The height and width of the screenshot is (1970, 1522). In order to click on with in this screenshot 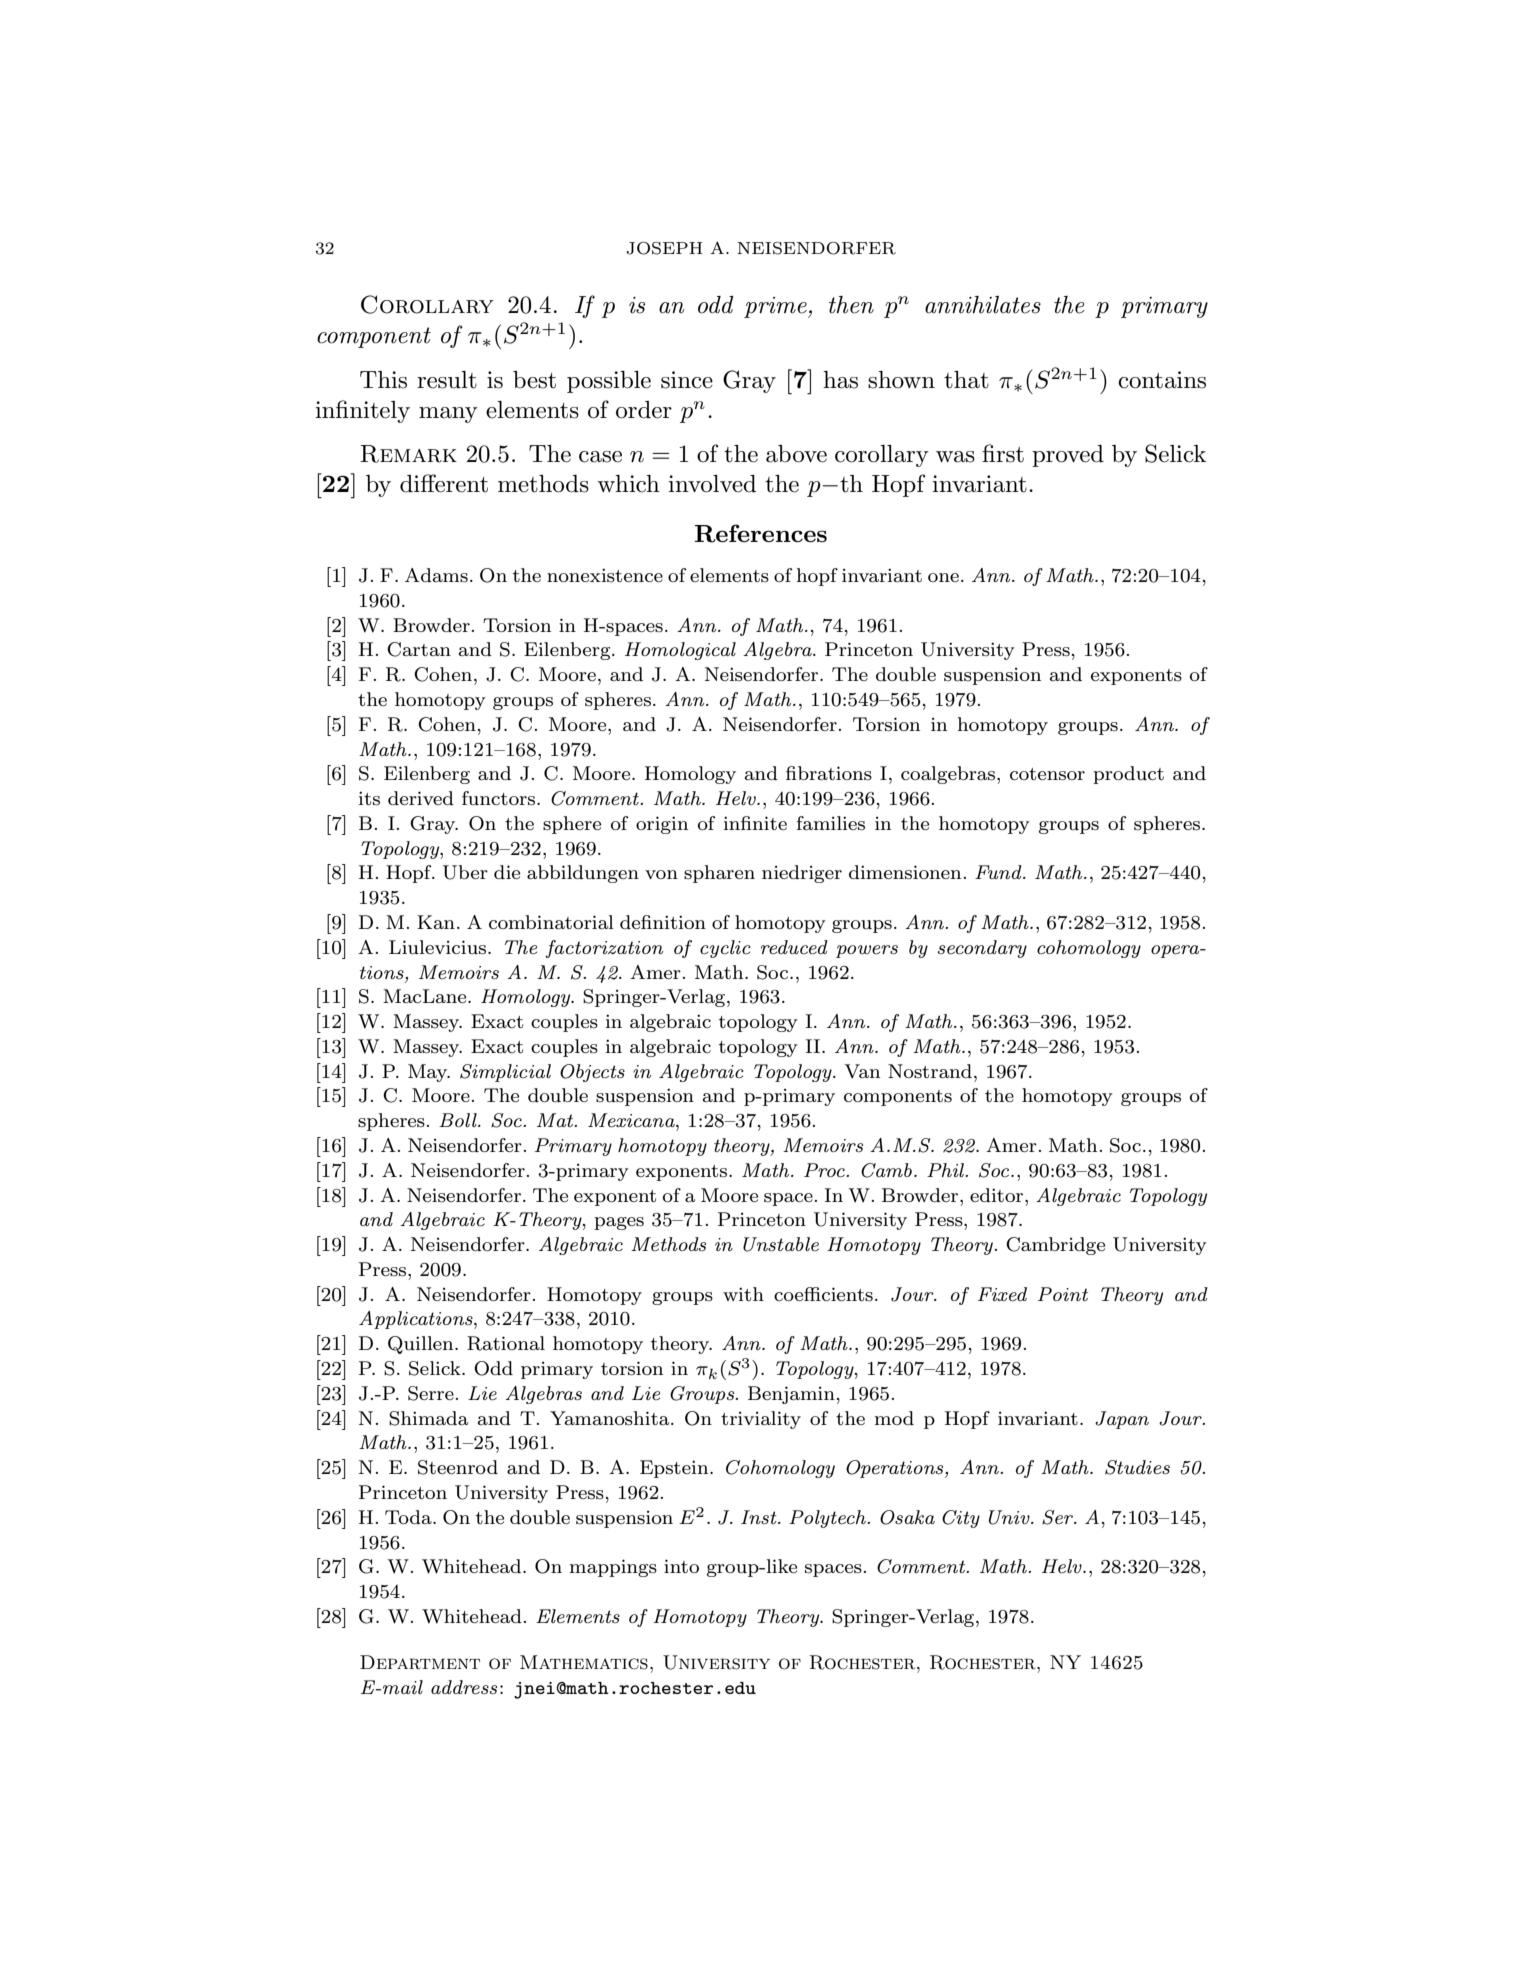, I will do `click(743, 1294)`.
